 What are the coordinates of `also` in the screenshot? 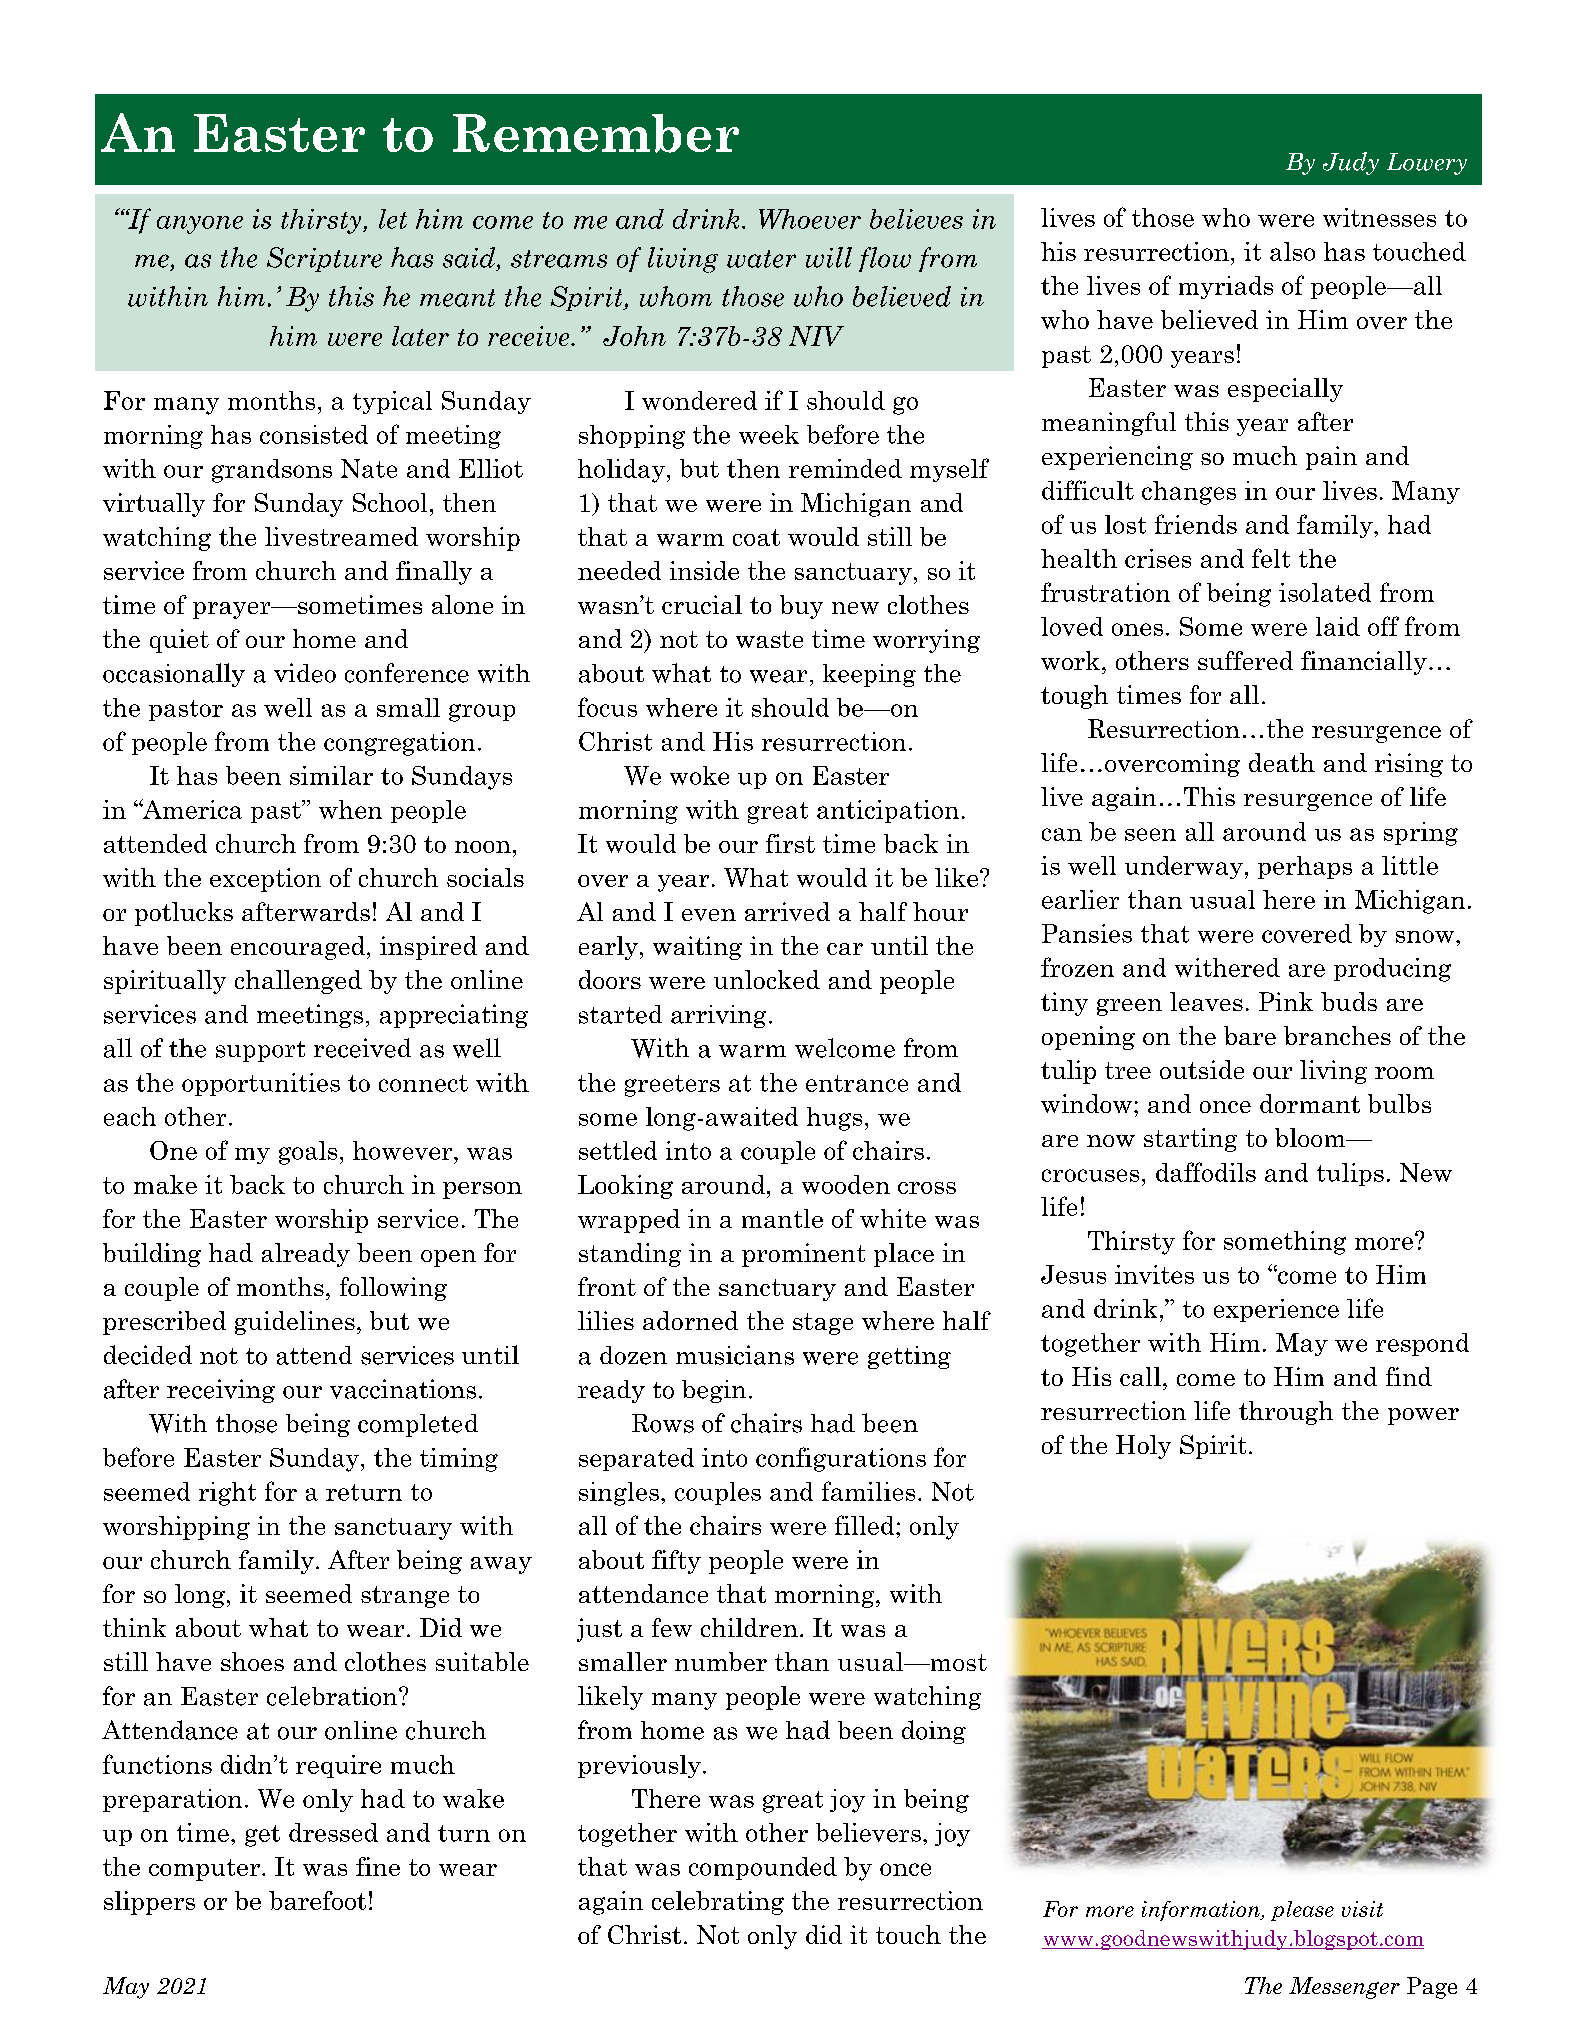 It's located at (1292, 251).
